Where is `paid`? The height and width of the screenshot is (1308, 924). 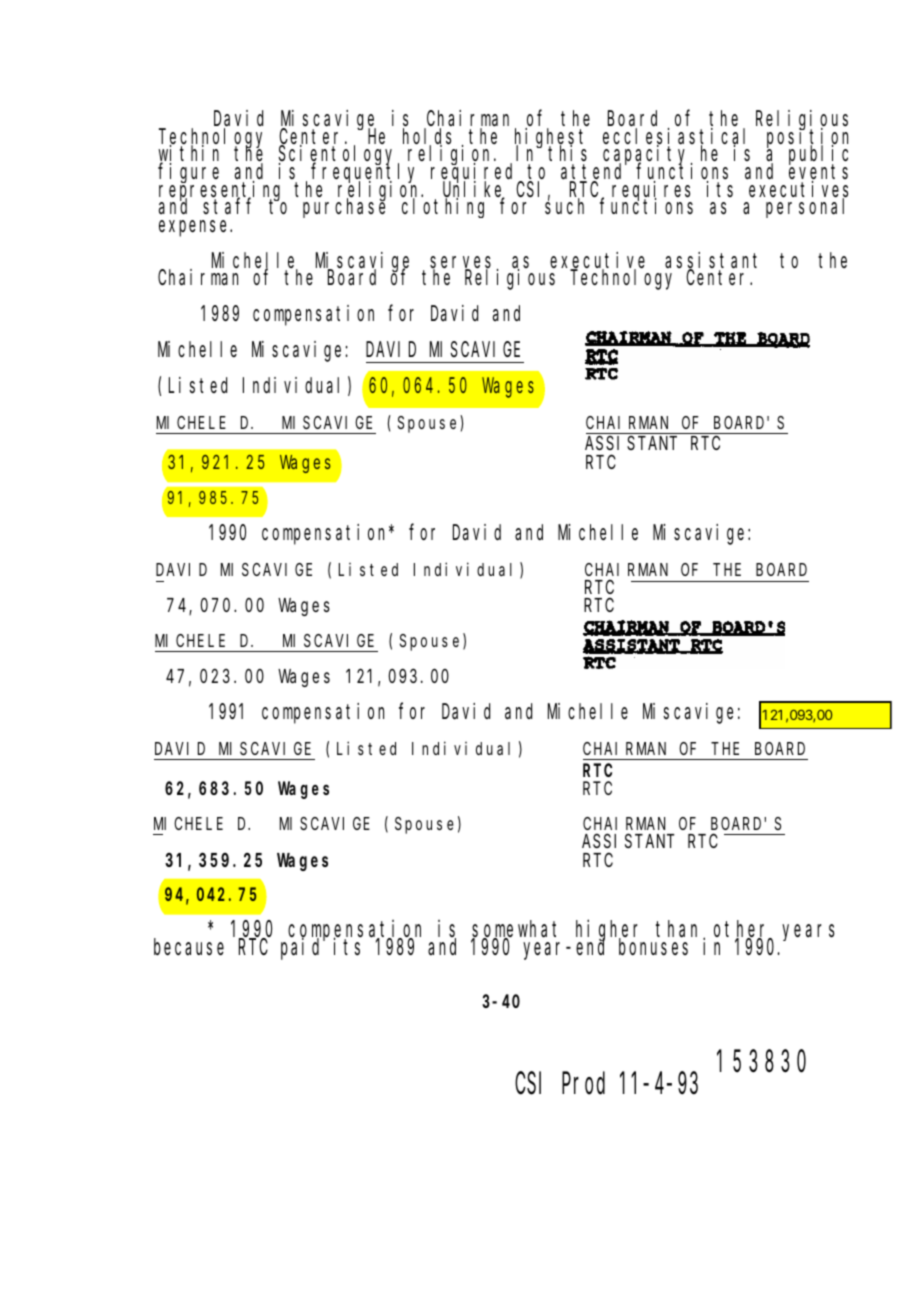 paid is located at coordinates (303, 949).
